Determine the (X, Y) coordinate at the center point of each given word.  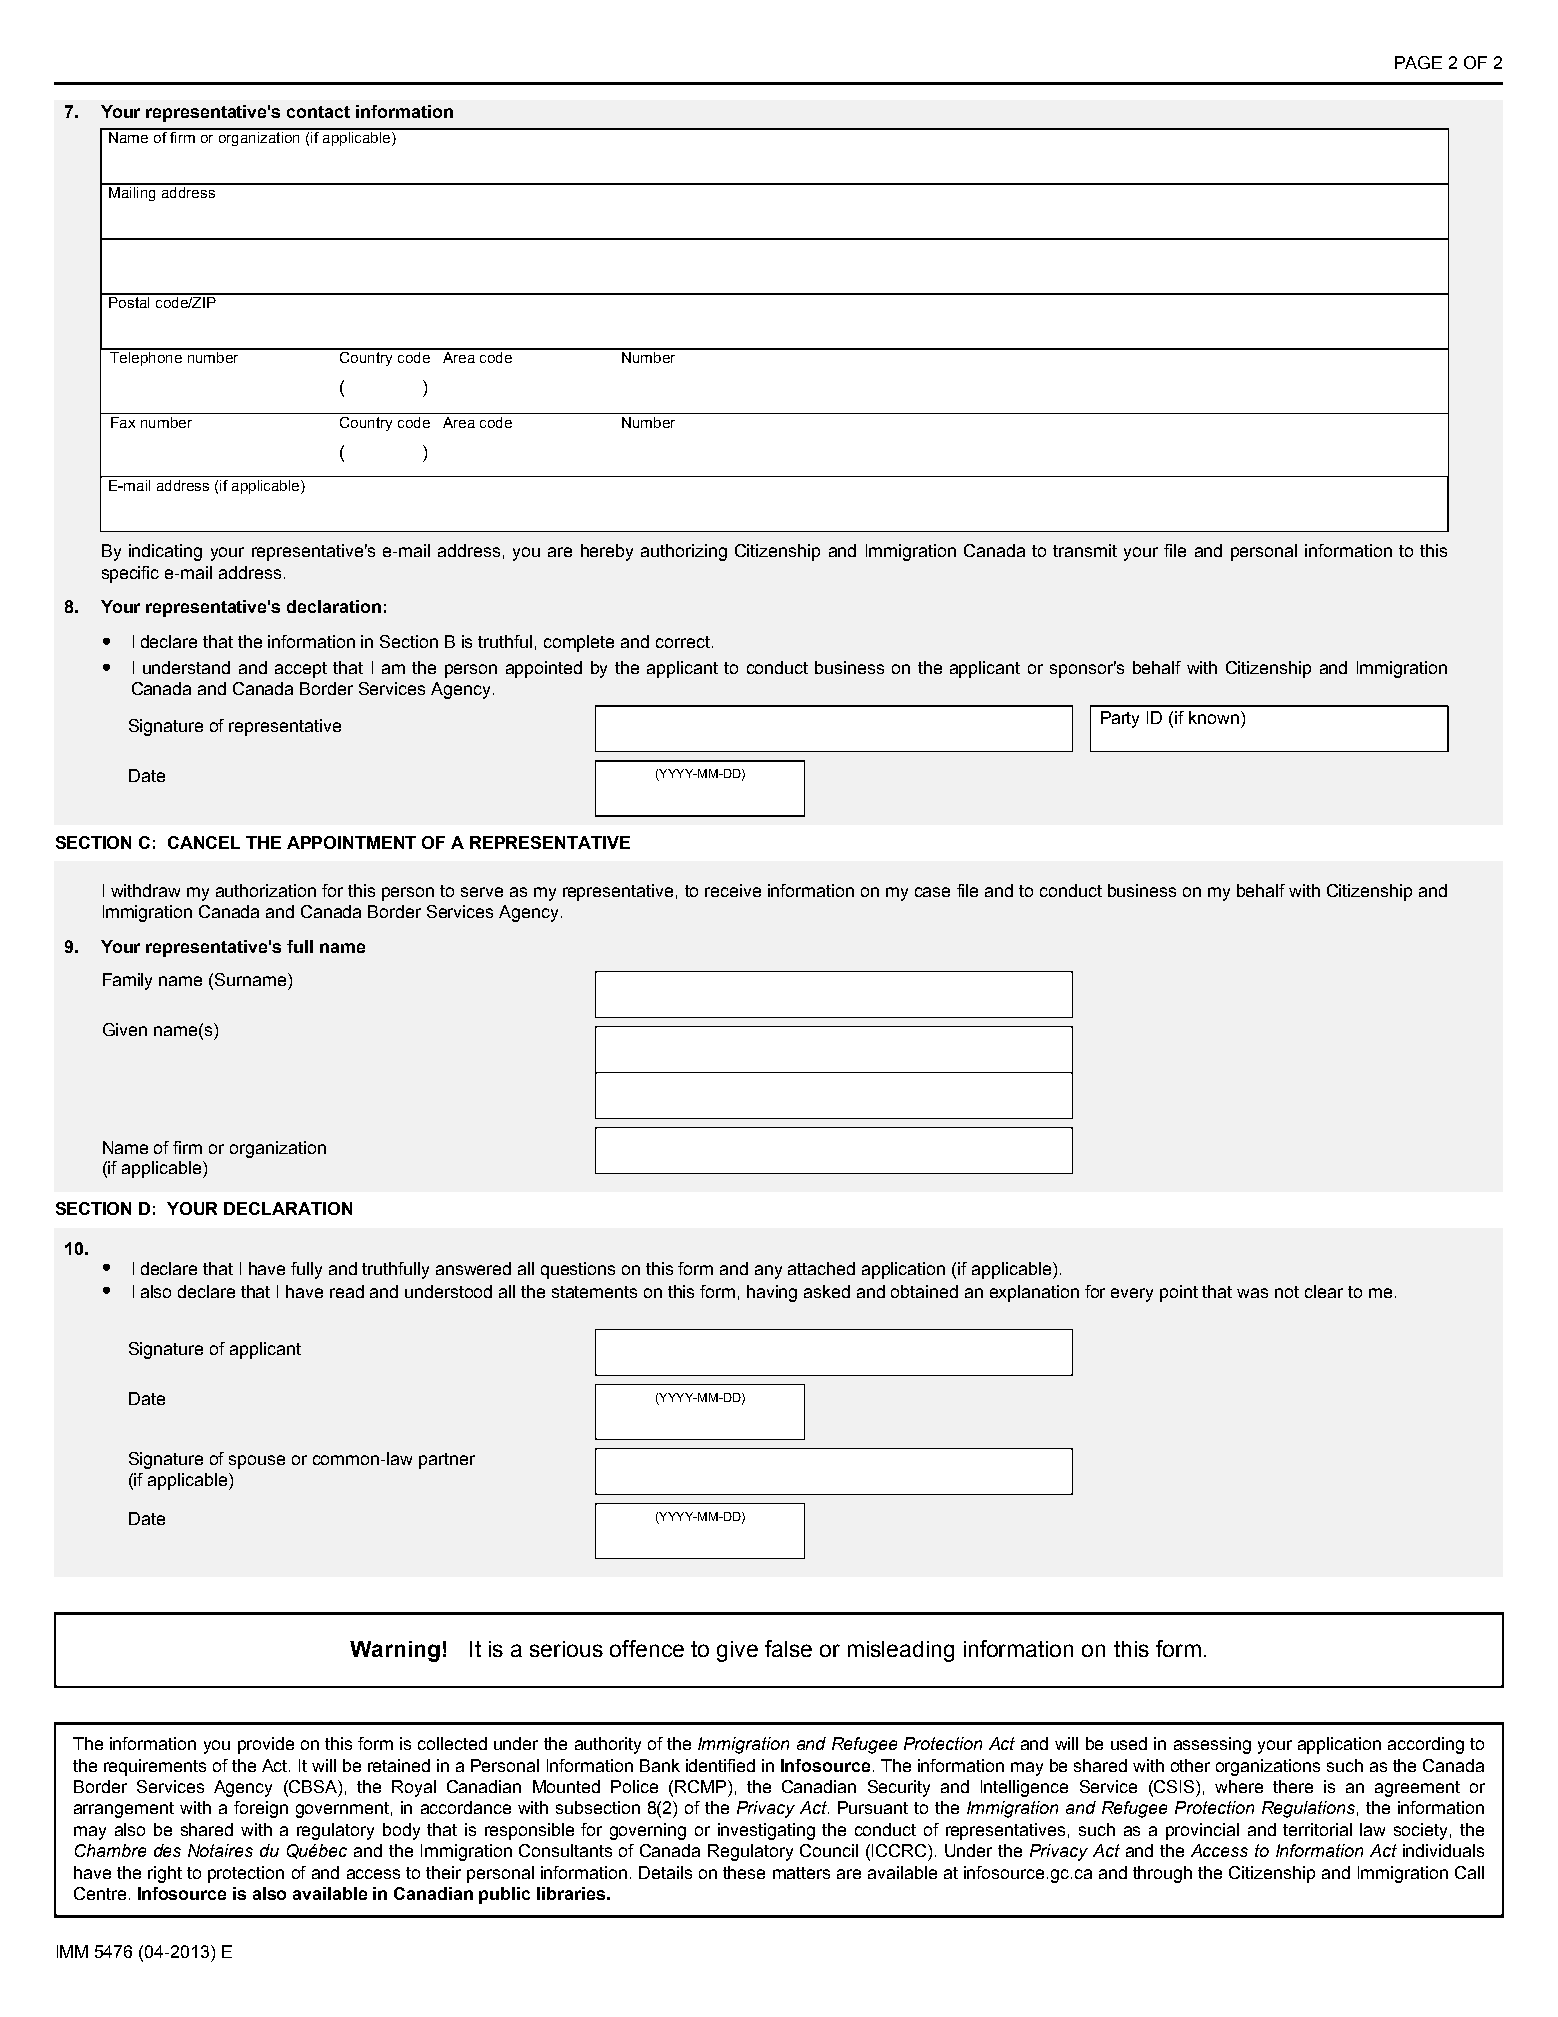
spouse (257, 1462)
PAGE (1418, 62)
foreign (261, 1809)
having (772, 1293)
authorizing (684, 552)
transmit (1085, 550)
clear (1324, 1291)
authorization (266, 890)
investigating (766, 1831)
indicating (165, 552)
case (932, 892)
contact (318, 112)
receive (733, 890)
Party (1120, 719)
